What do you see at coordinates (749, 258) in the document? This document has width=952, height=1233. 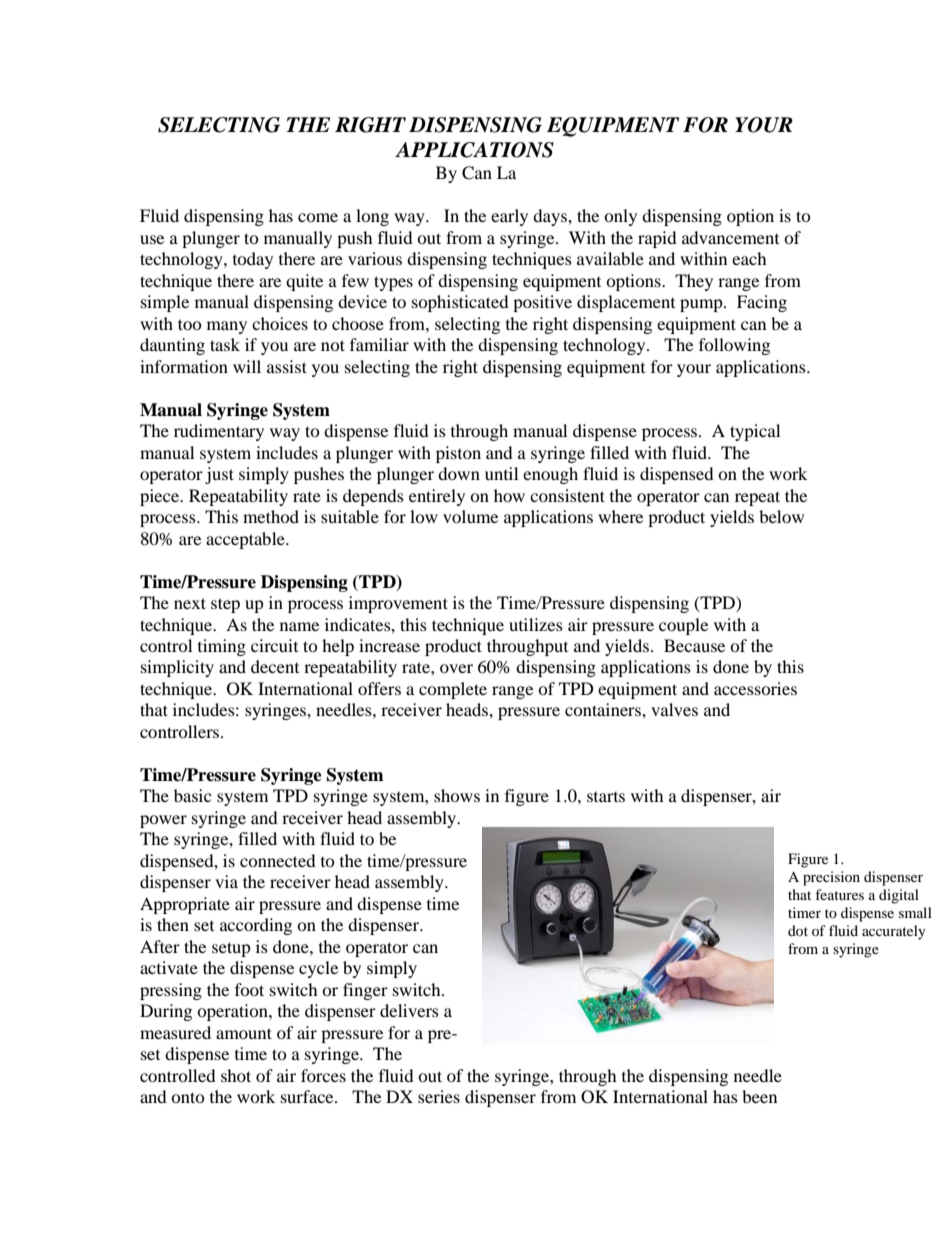 I see `each` at bounding box center [749, 258].
